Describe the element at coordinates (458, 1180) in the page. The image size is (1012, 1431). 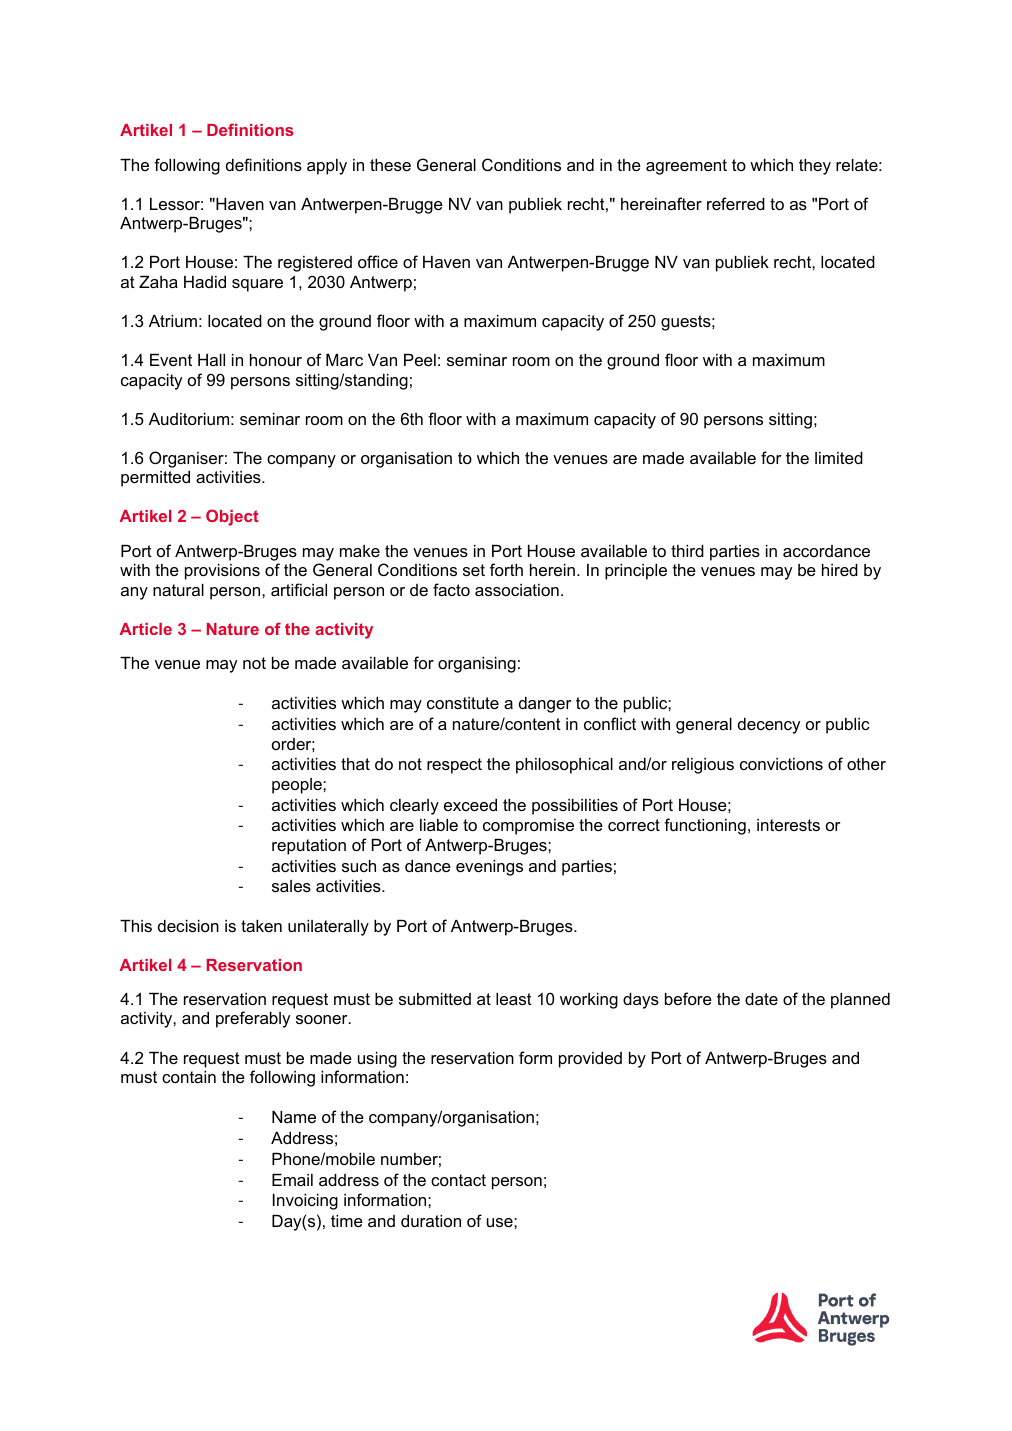
I see `contact` at that location.
